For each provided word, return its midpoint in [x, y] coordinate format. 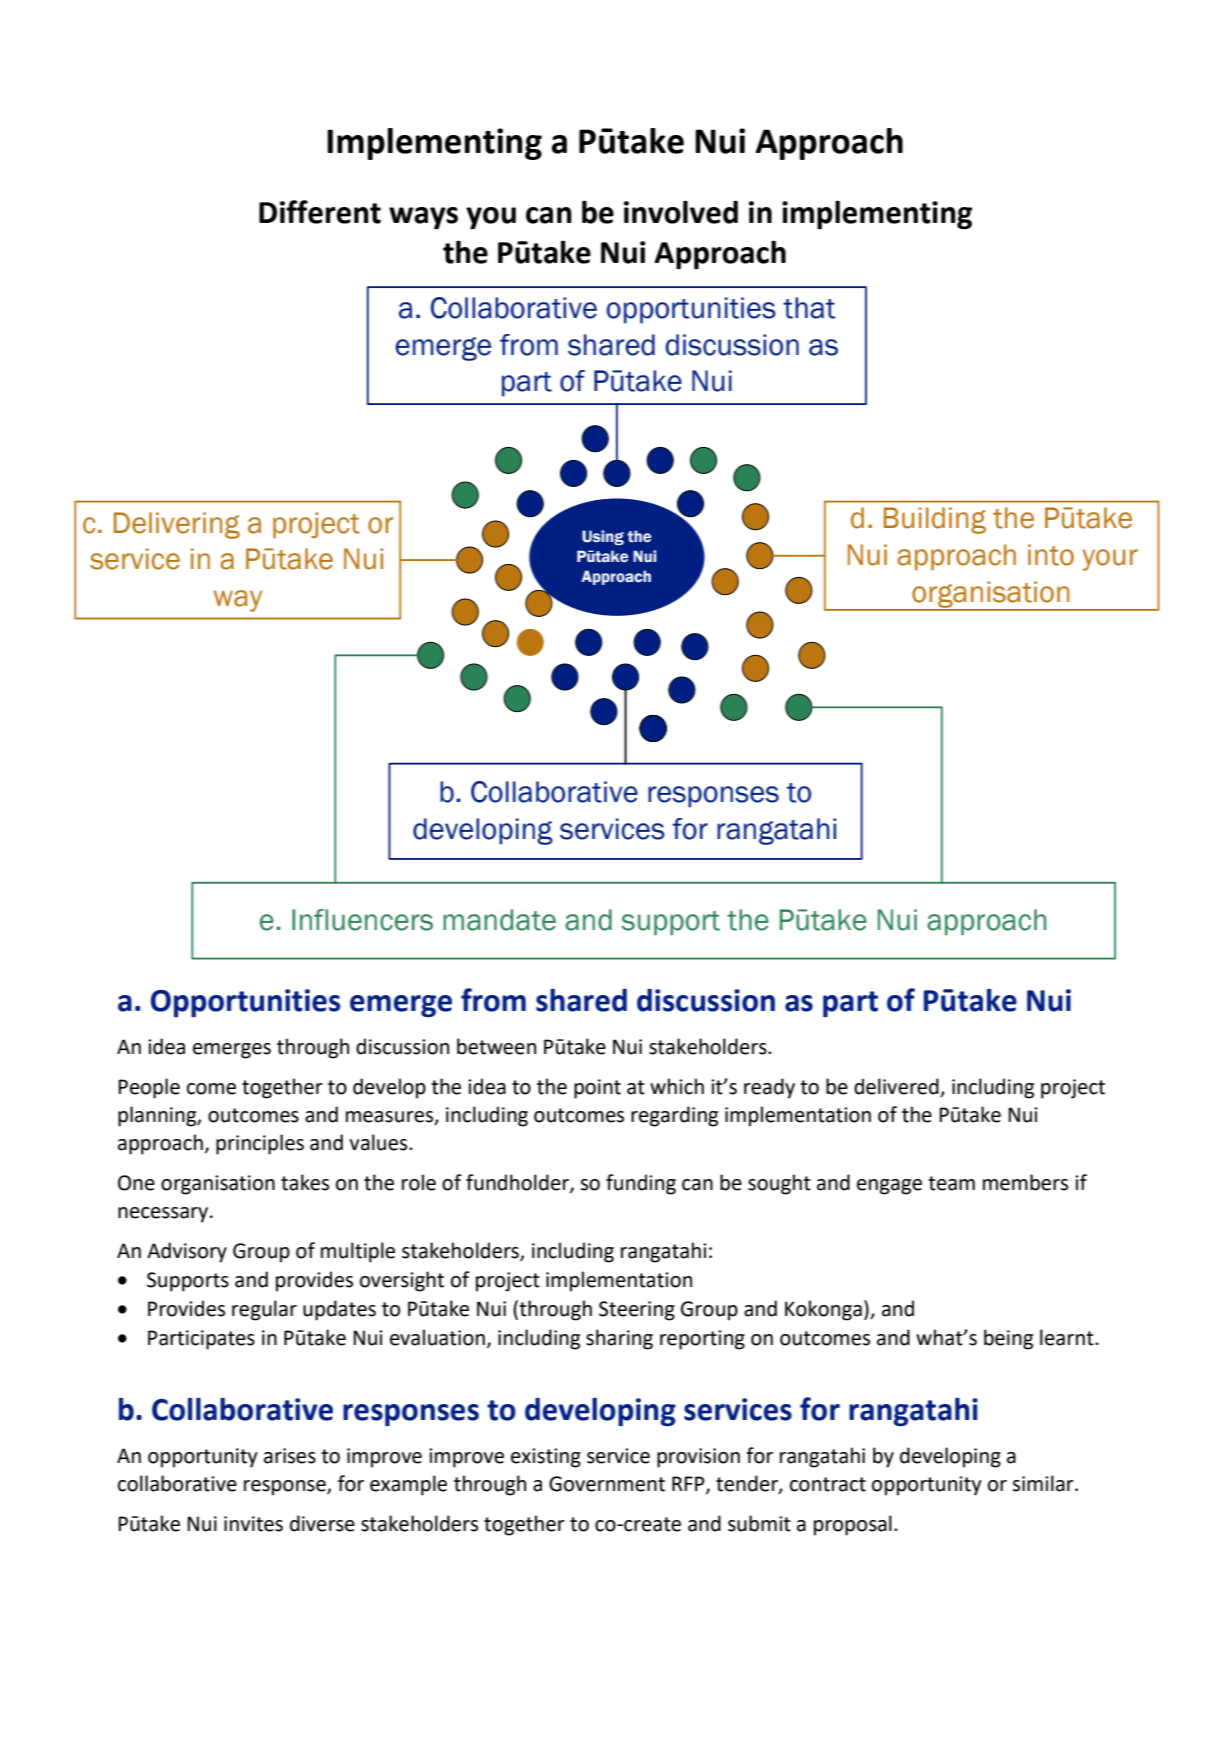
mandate [499, 920]
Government [607, 1484]
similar [1044, 1483]
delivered [897, 1087]
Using [603, 537]
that [809, 308]
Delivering [177, 525]
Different [320, 212]
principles [260, 1144]
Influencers [362, 920]
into [1051, 555]
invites [253, 1524]
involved [681, 212]
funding [641, 1184]
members [1025, 1182]
